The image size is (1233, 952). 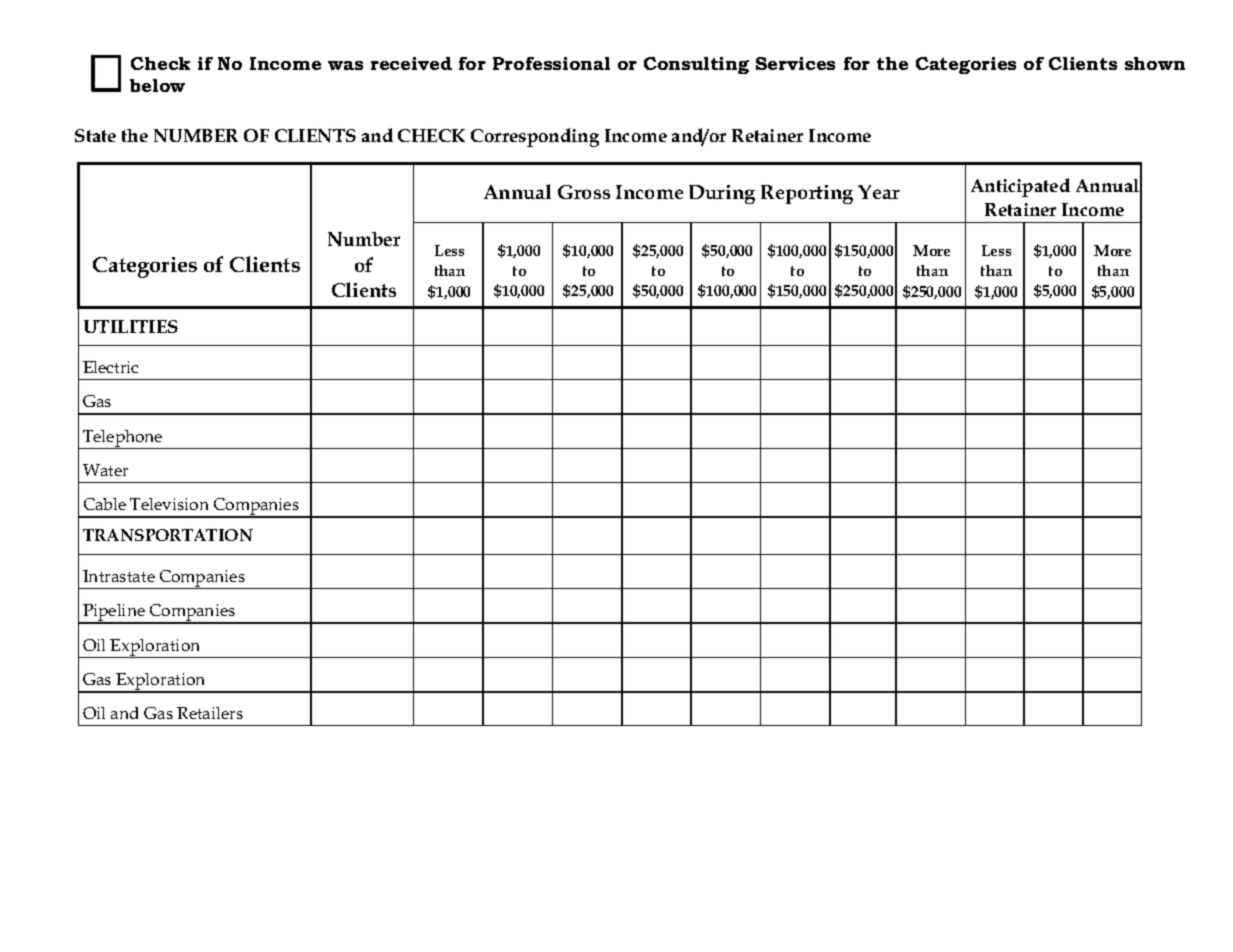 What do you see at coordinates (169, 504) in the image?
I see `Television` at bounding box center [169, 504].
